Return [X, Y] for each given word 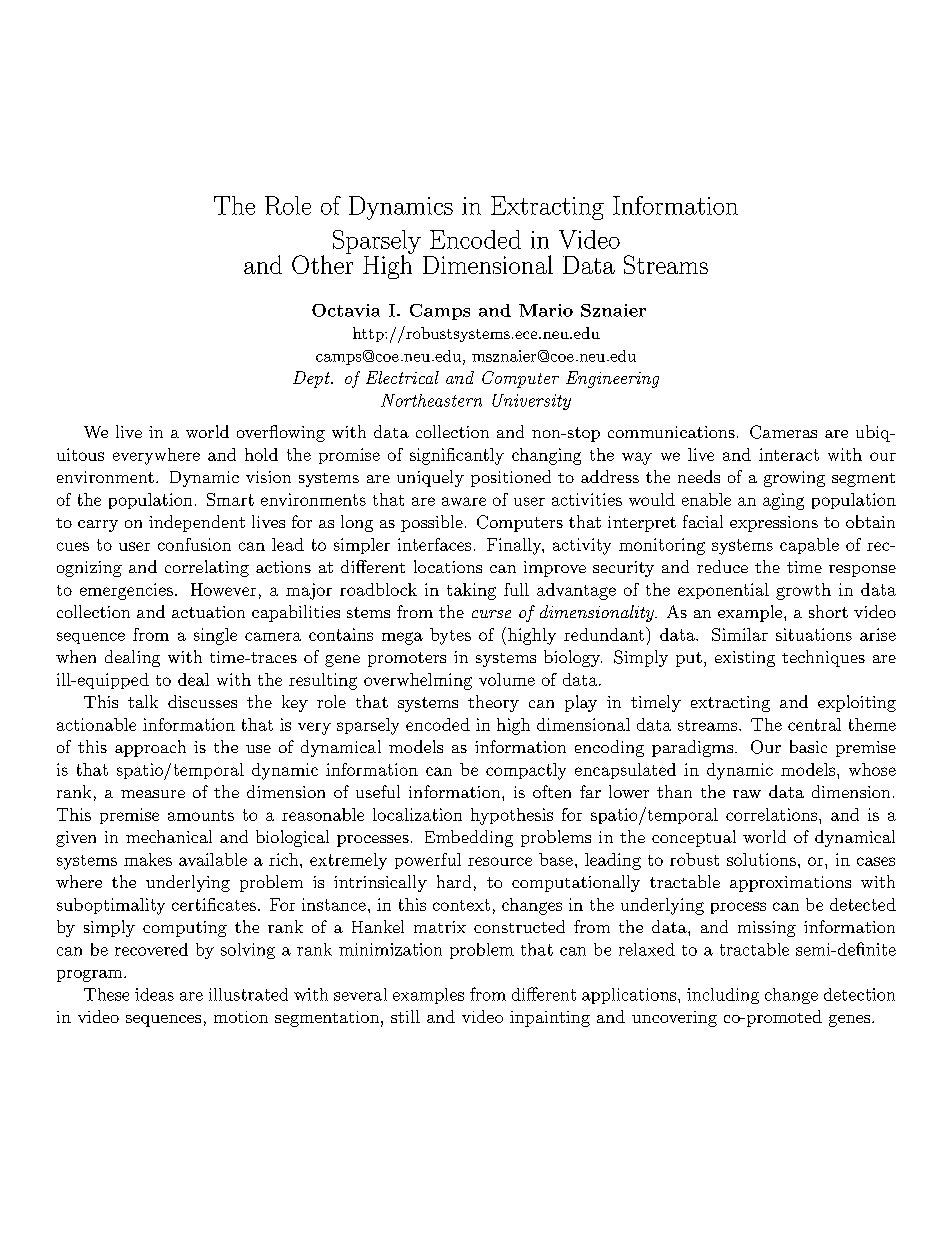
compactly [526, 771]
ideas [154, 994]
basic [808, 746]
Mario [546, 310]
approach [150, 748]
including [723, 996]
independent [197, 523]
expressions [774, 524]
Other [322, 263]
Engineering [612, 379]
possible [432, 523]
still [405, 1016]
